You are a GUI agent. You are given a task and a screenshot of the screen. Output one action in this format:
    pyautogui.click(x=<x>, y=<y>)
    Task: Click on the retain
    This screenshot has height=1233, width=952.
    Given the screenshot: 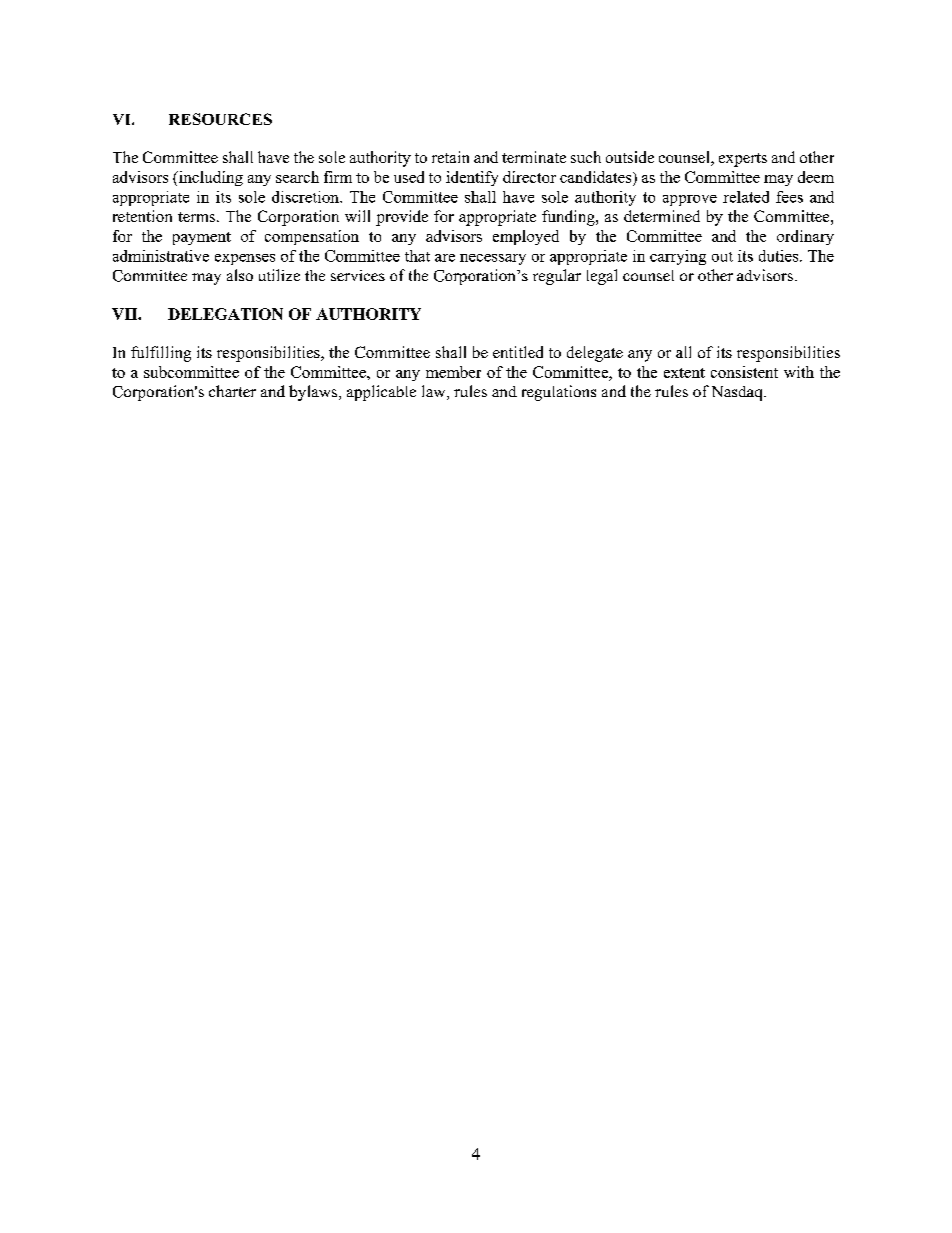 What is the action you would take?
    pyautogui.click(x=450, y=157)
